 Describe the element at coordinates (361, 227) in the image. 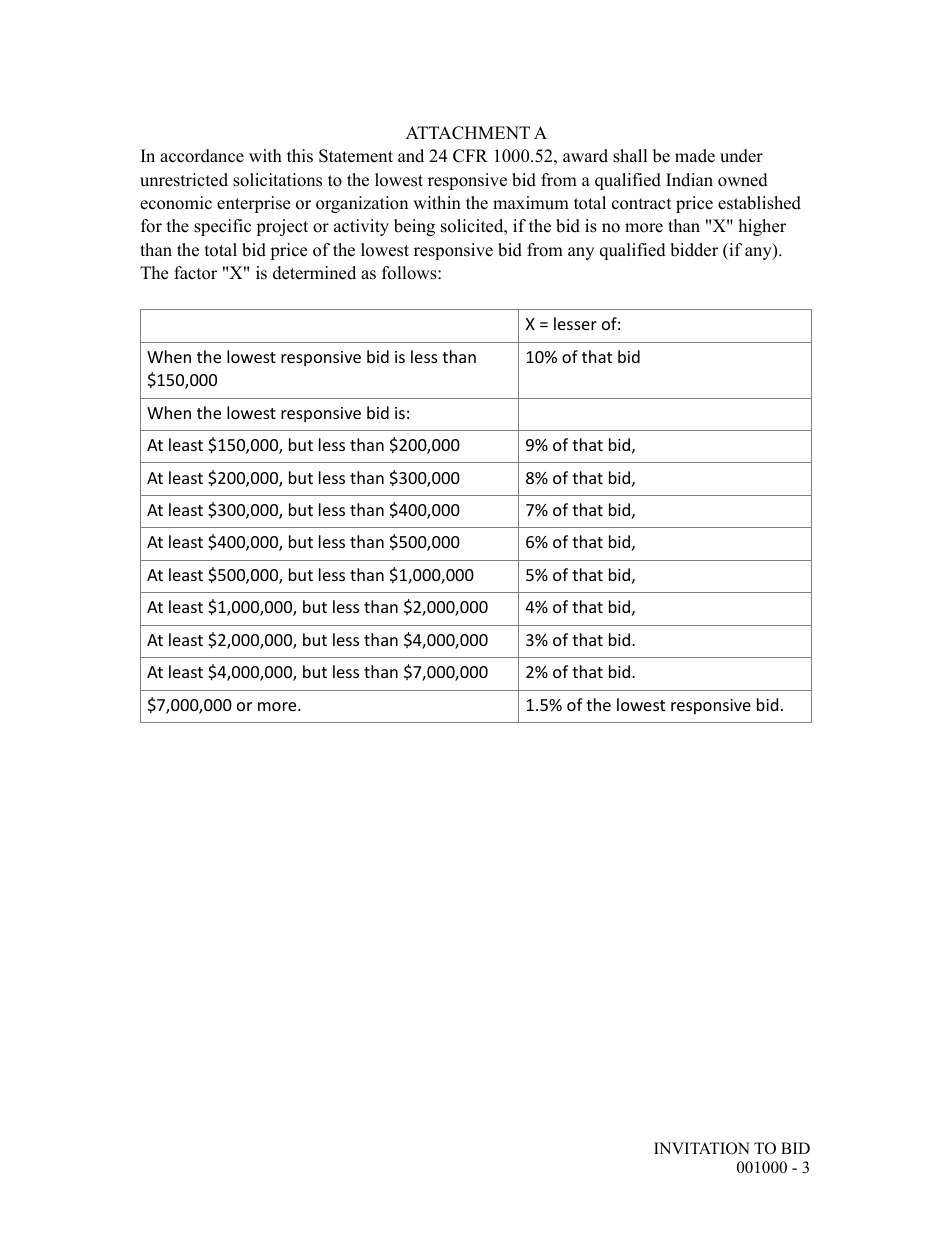

I see `activity` at that location.
